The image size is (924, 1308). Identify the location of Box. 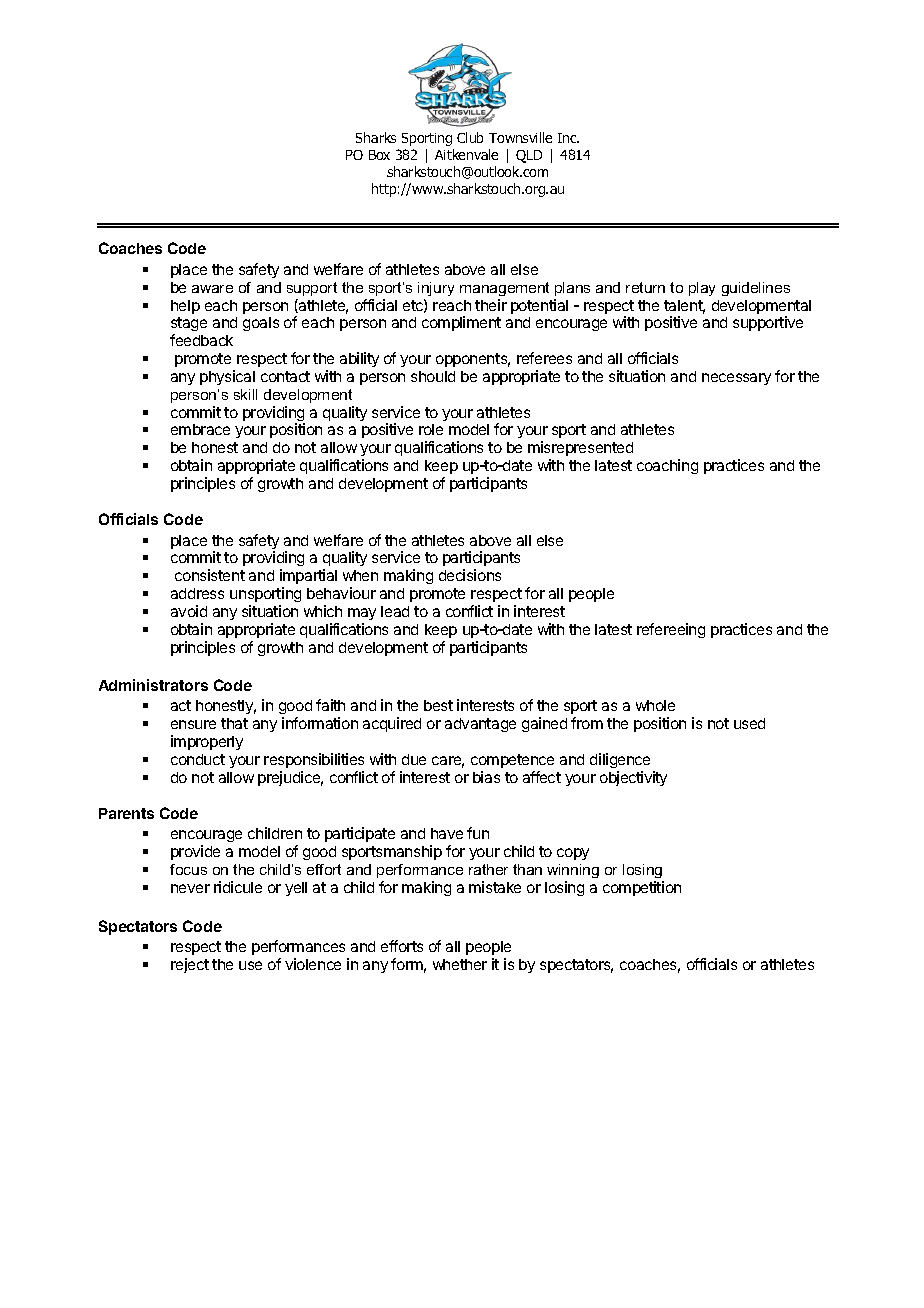
(379, 155).
